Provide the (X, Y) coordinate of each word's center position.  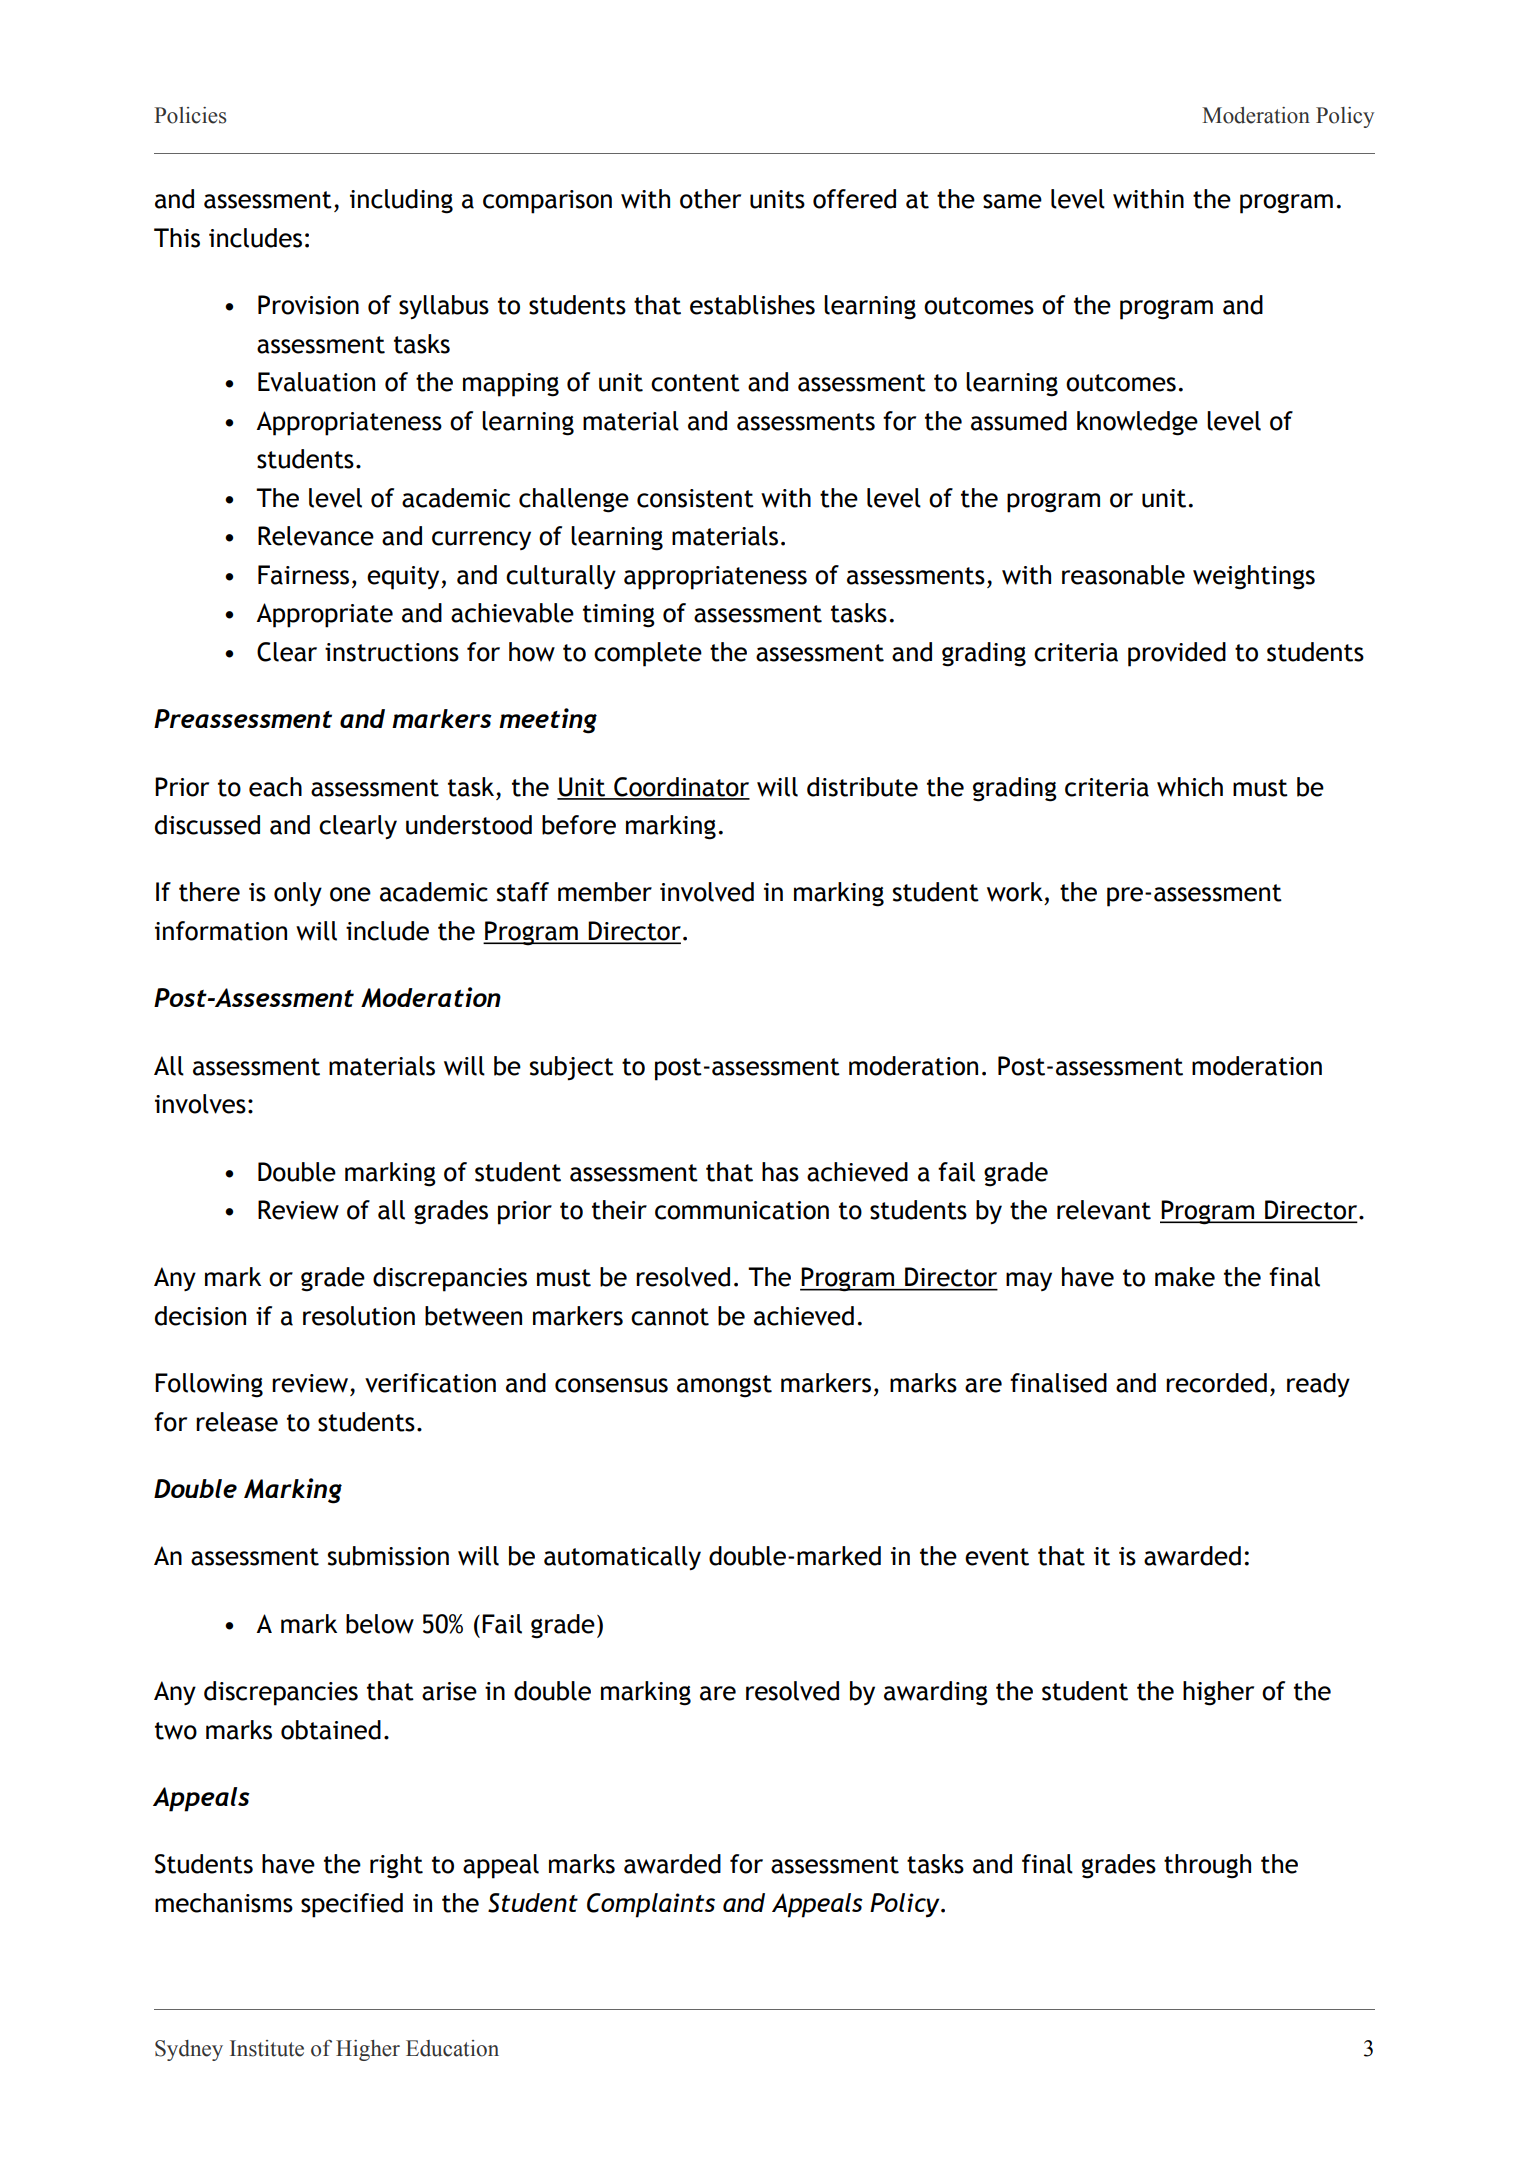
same (1012, 201)
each (275, 787)
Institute (267, 2048)
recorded (1216, 1383)
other (710, 199)
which (1190, 787)
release (237, 1422)
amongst (724, 1386)
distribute (862, 787)
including (401, 201)
